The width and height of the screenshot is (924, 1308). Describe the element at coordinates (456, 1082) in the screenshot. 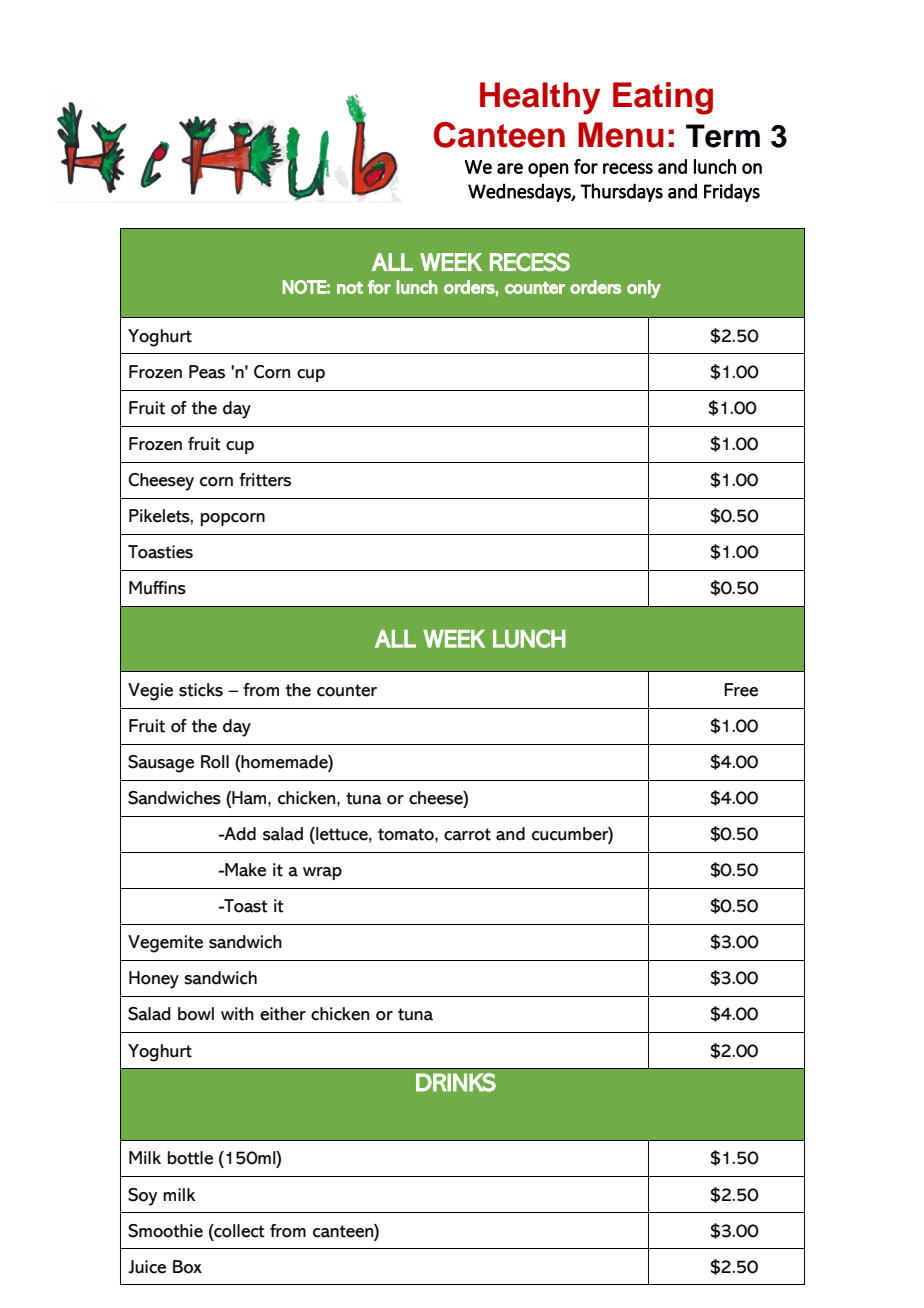

I see `DRINKS` at that location.
